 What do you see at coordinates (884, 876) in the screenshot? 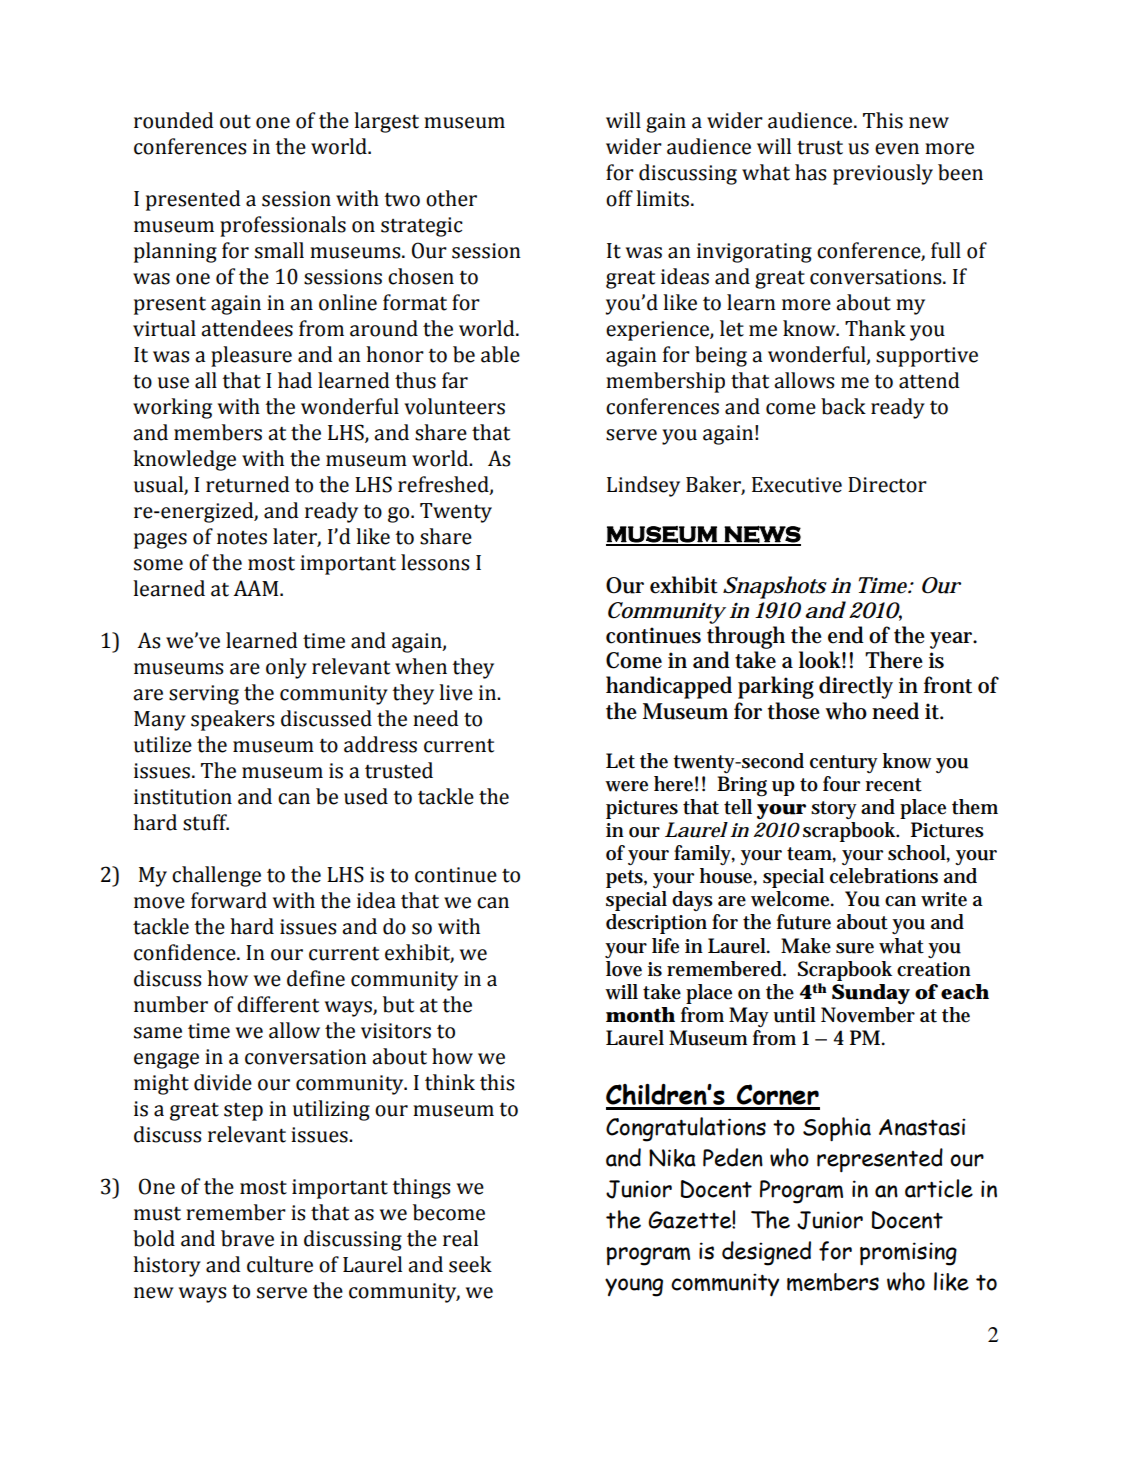
I see `celebrations` at bounding box center [884, 876].
